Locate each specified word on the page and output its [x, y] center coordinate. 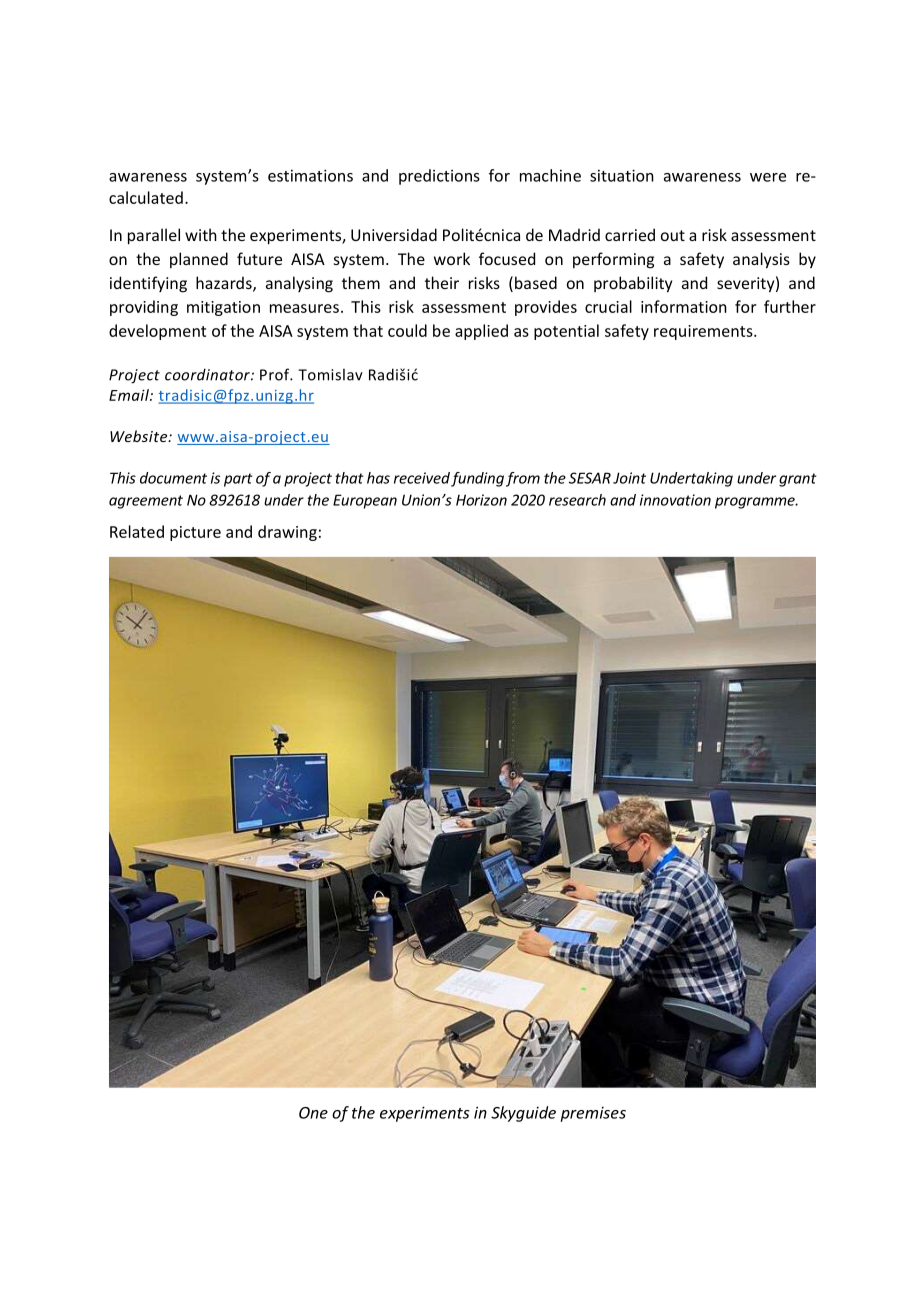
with [201, 234]
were [768, 177]
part [238, 480]
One [313, 1113]
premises [593, 1114]
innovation [675, 500]
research [577, 500]
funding [477, 479]
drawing [287, 533]
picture [195, 533]
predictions [439, 177]
